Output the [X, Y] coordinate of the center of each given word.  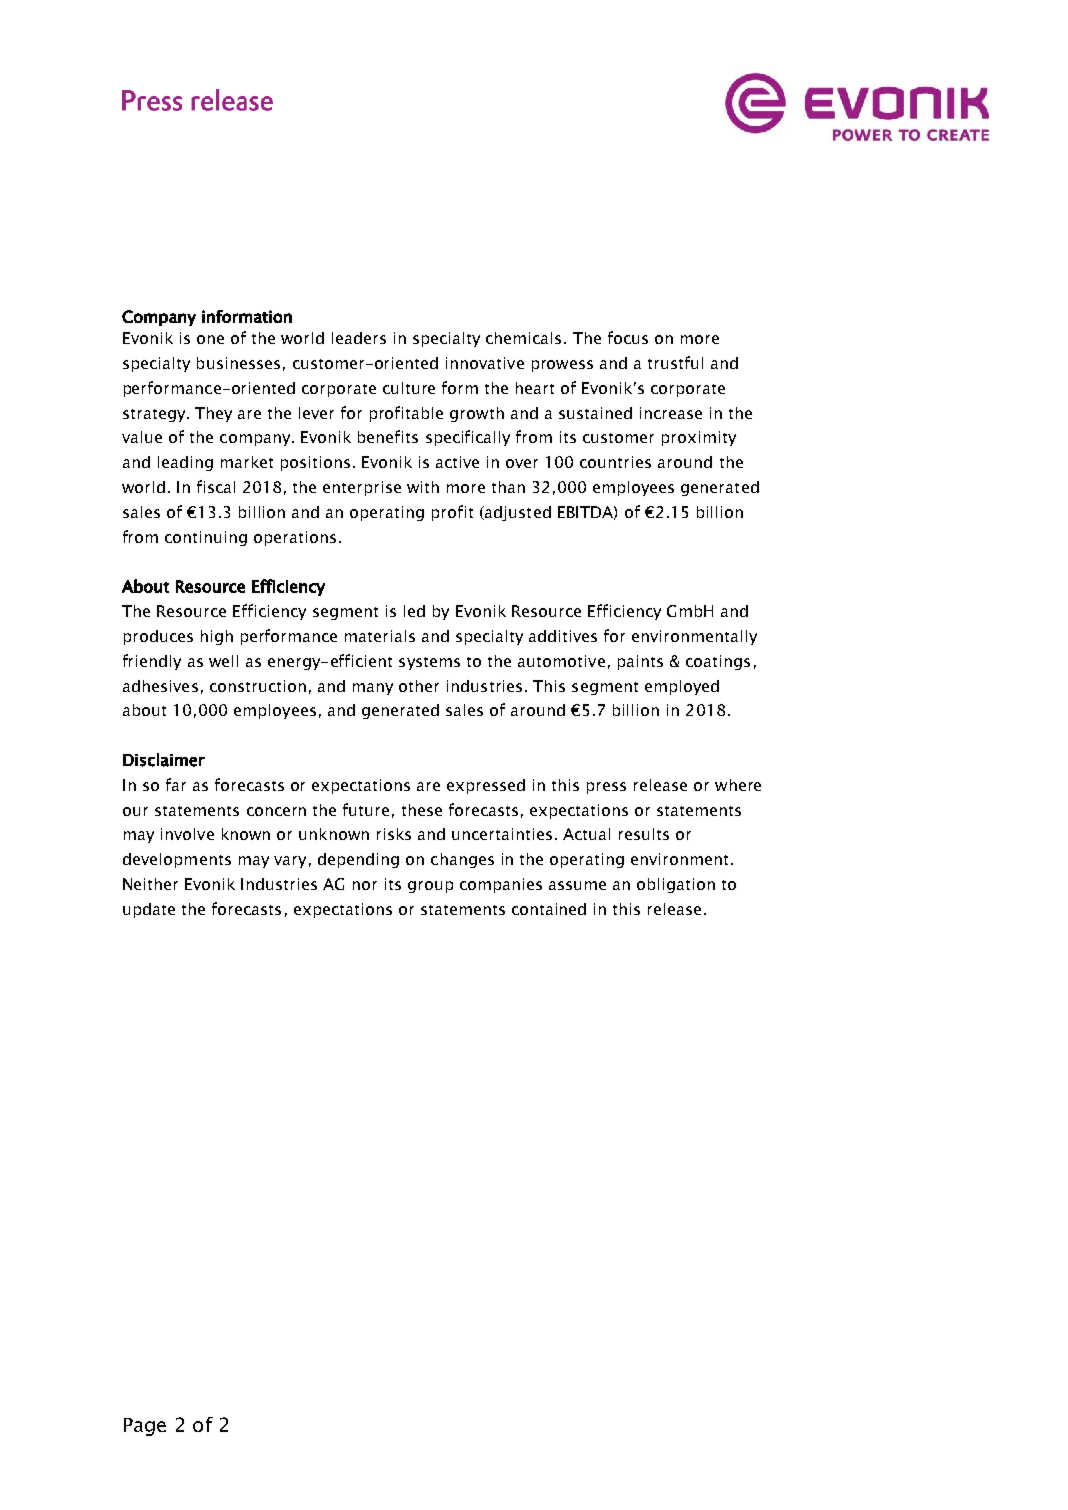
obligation [676, 885]
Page [145, 1427]
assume [577, 885]
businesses [238, 363]
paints [640, 662]
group [430, 887]
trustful [675, 362]
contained [549, 909]
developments [177, 860]
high [217, 637]
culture [409, 388]
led [414, 611]
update [149, 910]
